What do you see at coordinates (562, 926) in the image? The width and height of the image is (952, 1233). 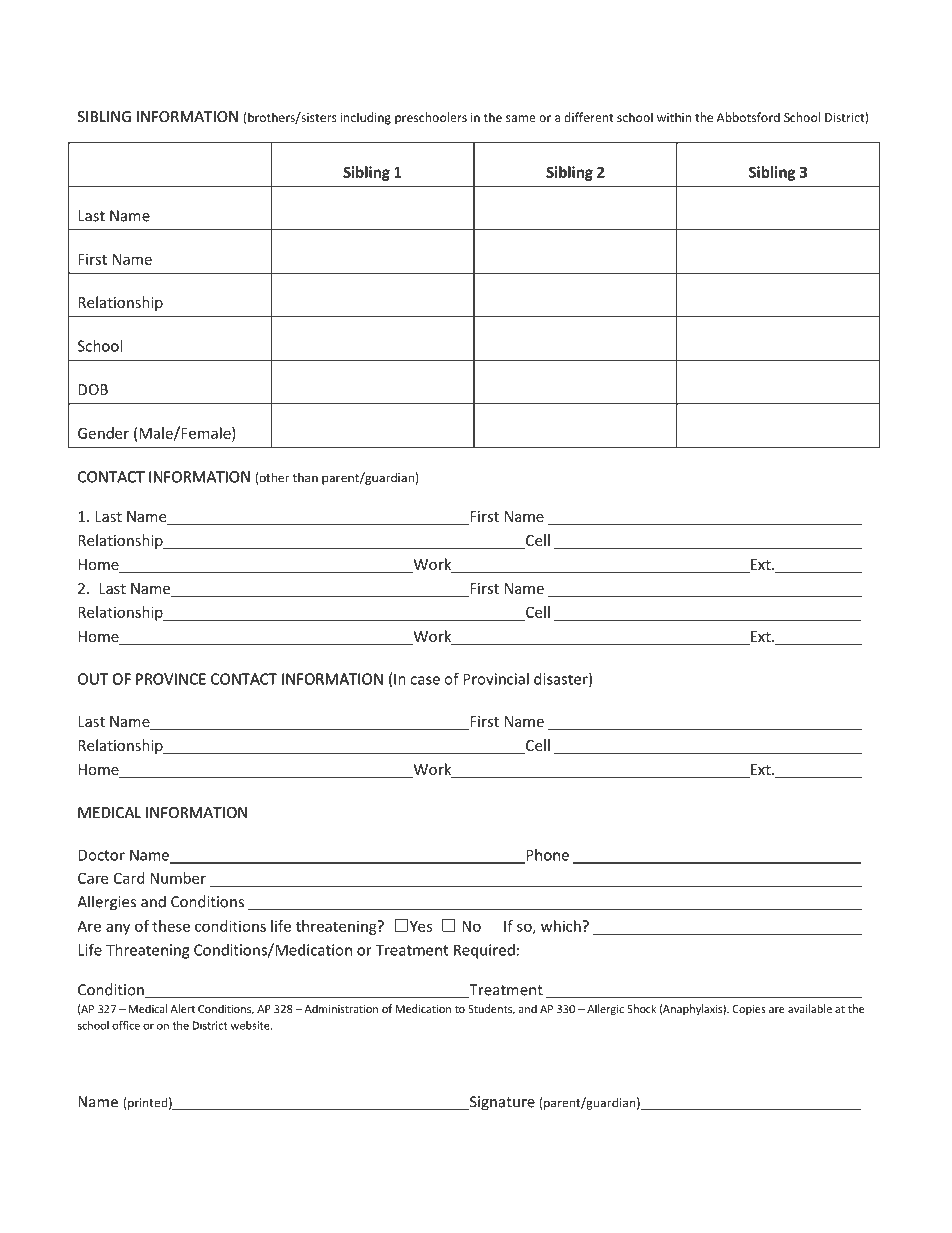 I see `which` at bounding box center [562, 926].
